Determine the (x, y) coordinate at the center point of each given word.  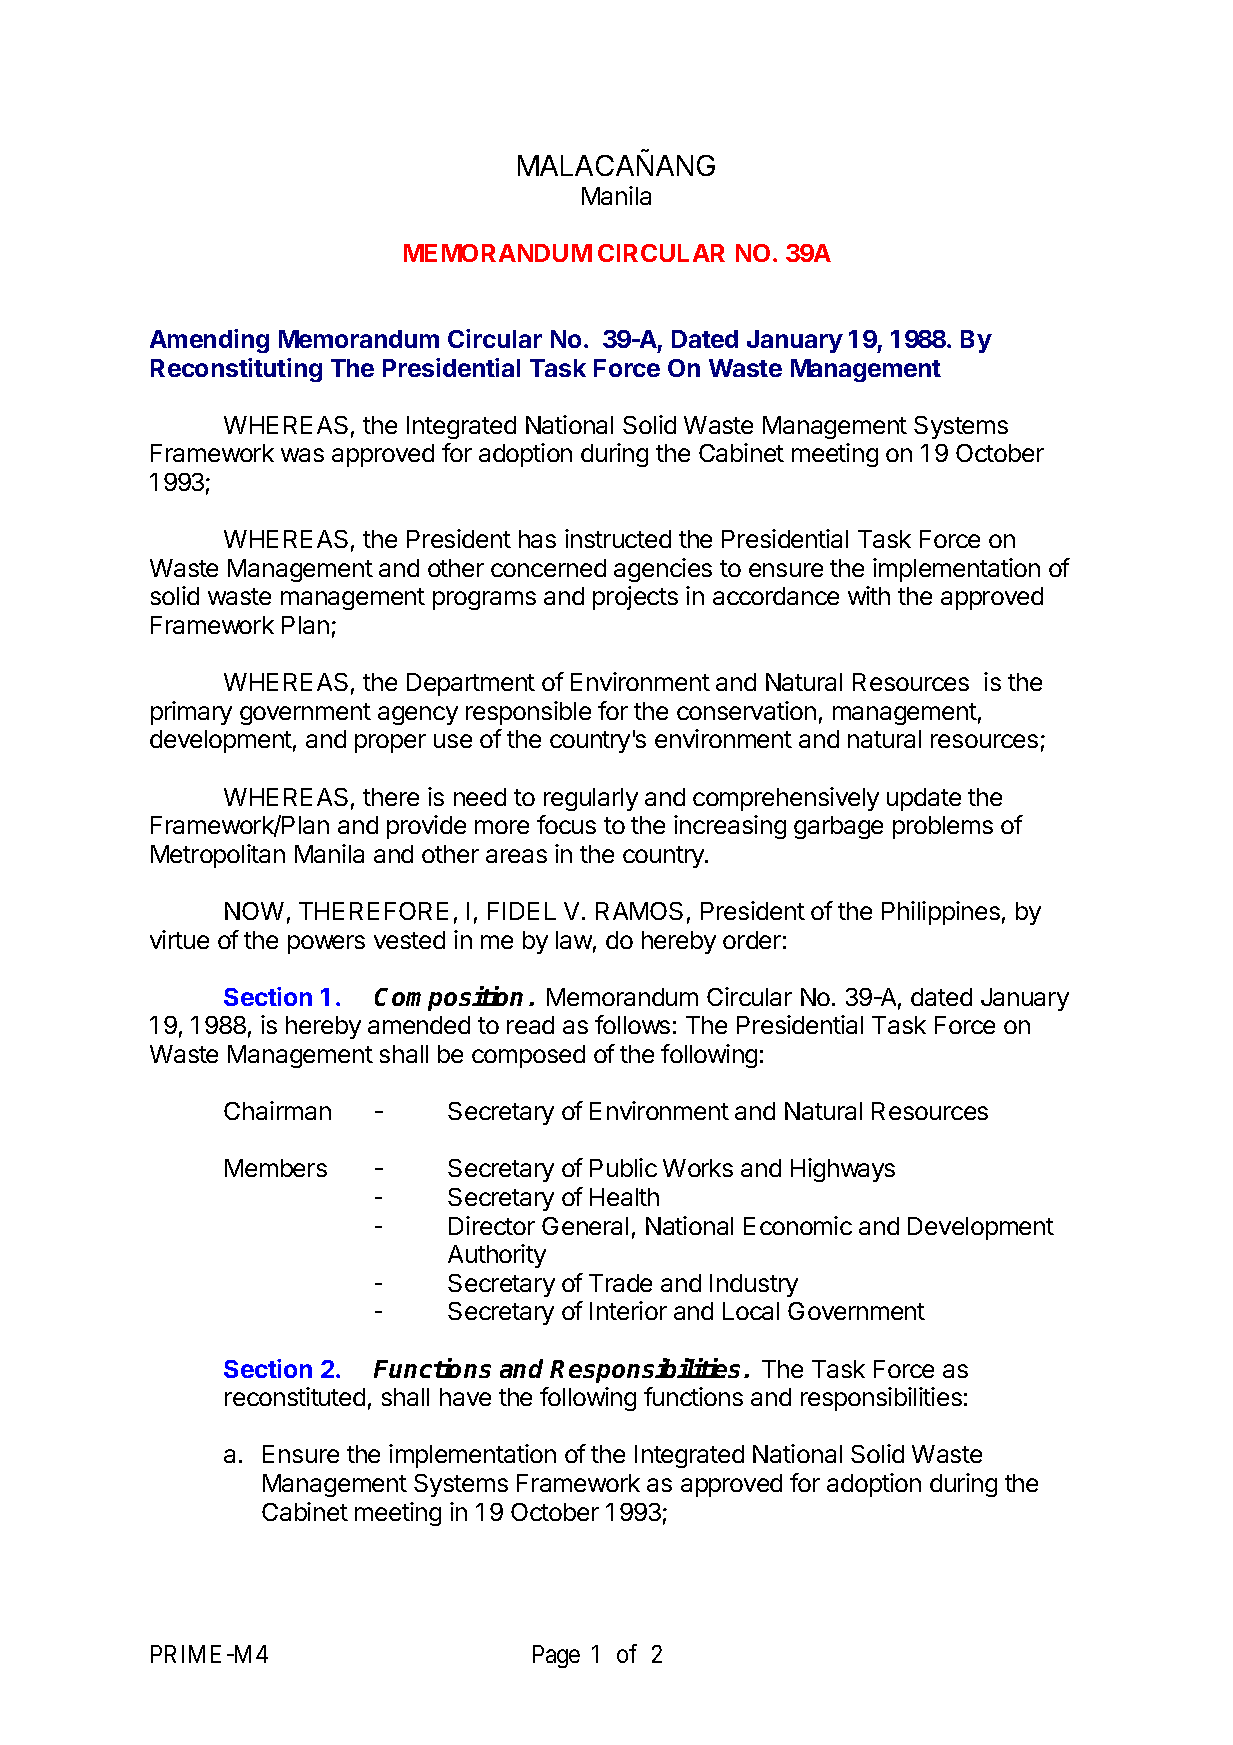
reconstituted (295, 1396)
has (537, 539)
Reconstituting (236, 370)
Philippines (941, 913)
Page (556, 1656)
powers (326, 944)
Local (751, 1311)
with (869, 595)
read (530, 1025)
